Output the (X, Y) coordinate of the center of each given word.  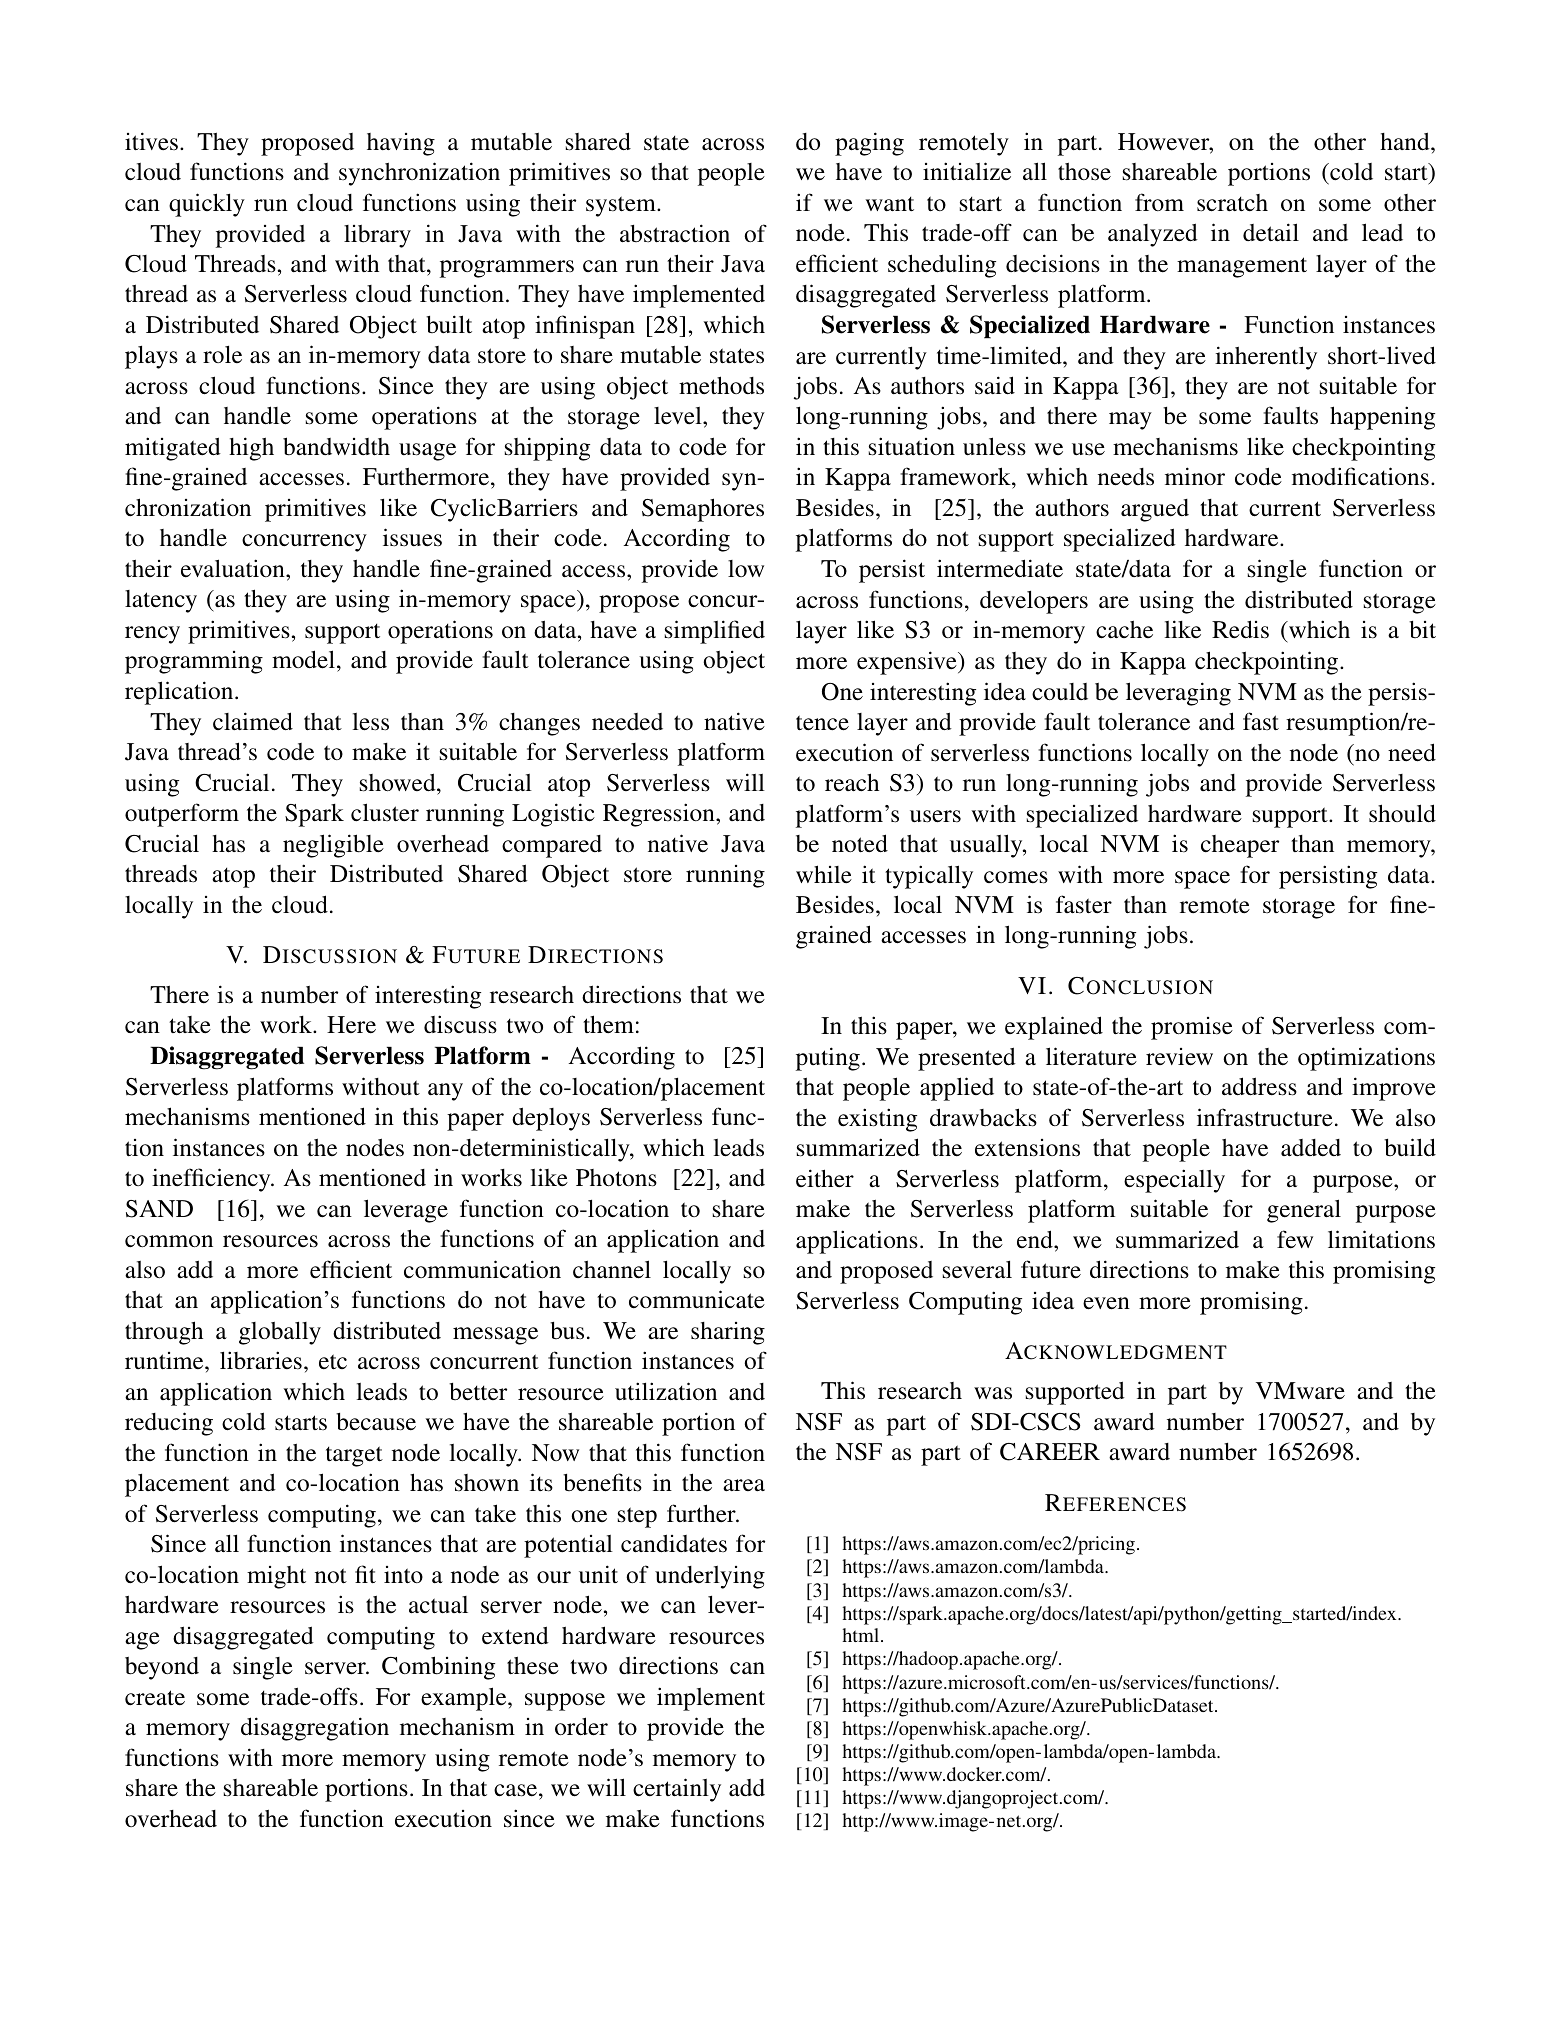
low (746, 568)
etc (333, 1362)
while (824, 874)
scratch (1232, 203)
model (303, 659)
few (1295, 1239)
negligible (333, 846)
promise (1192, 1028)
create (155, 1698)
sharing (728, 1333)
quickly (207, 205)
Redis (1240, 629)
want (889, 203)
